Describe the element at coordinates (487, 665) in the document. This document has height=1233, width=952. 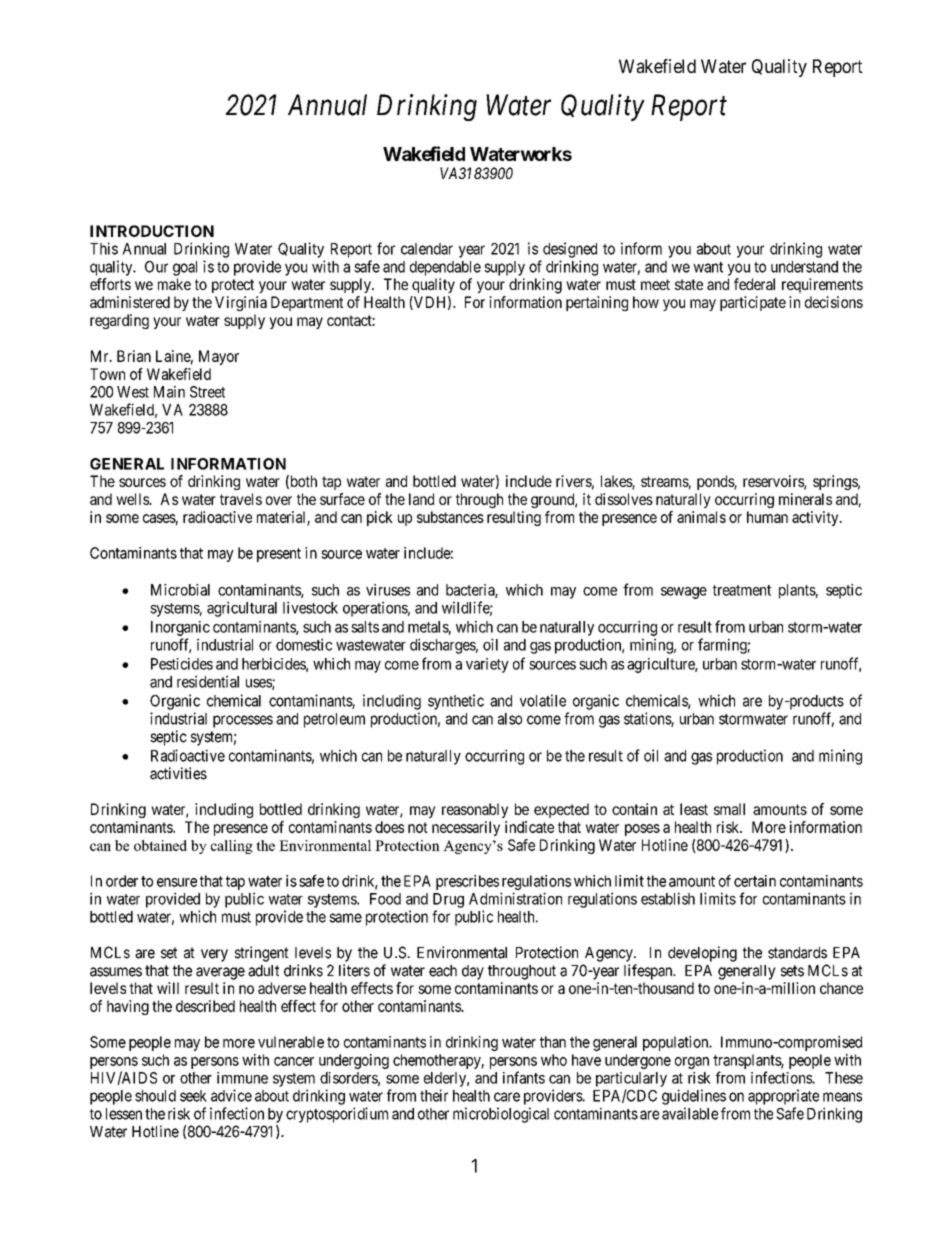
I see `variety` at that location.
